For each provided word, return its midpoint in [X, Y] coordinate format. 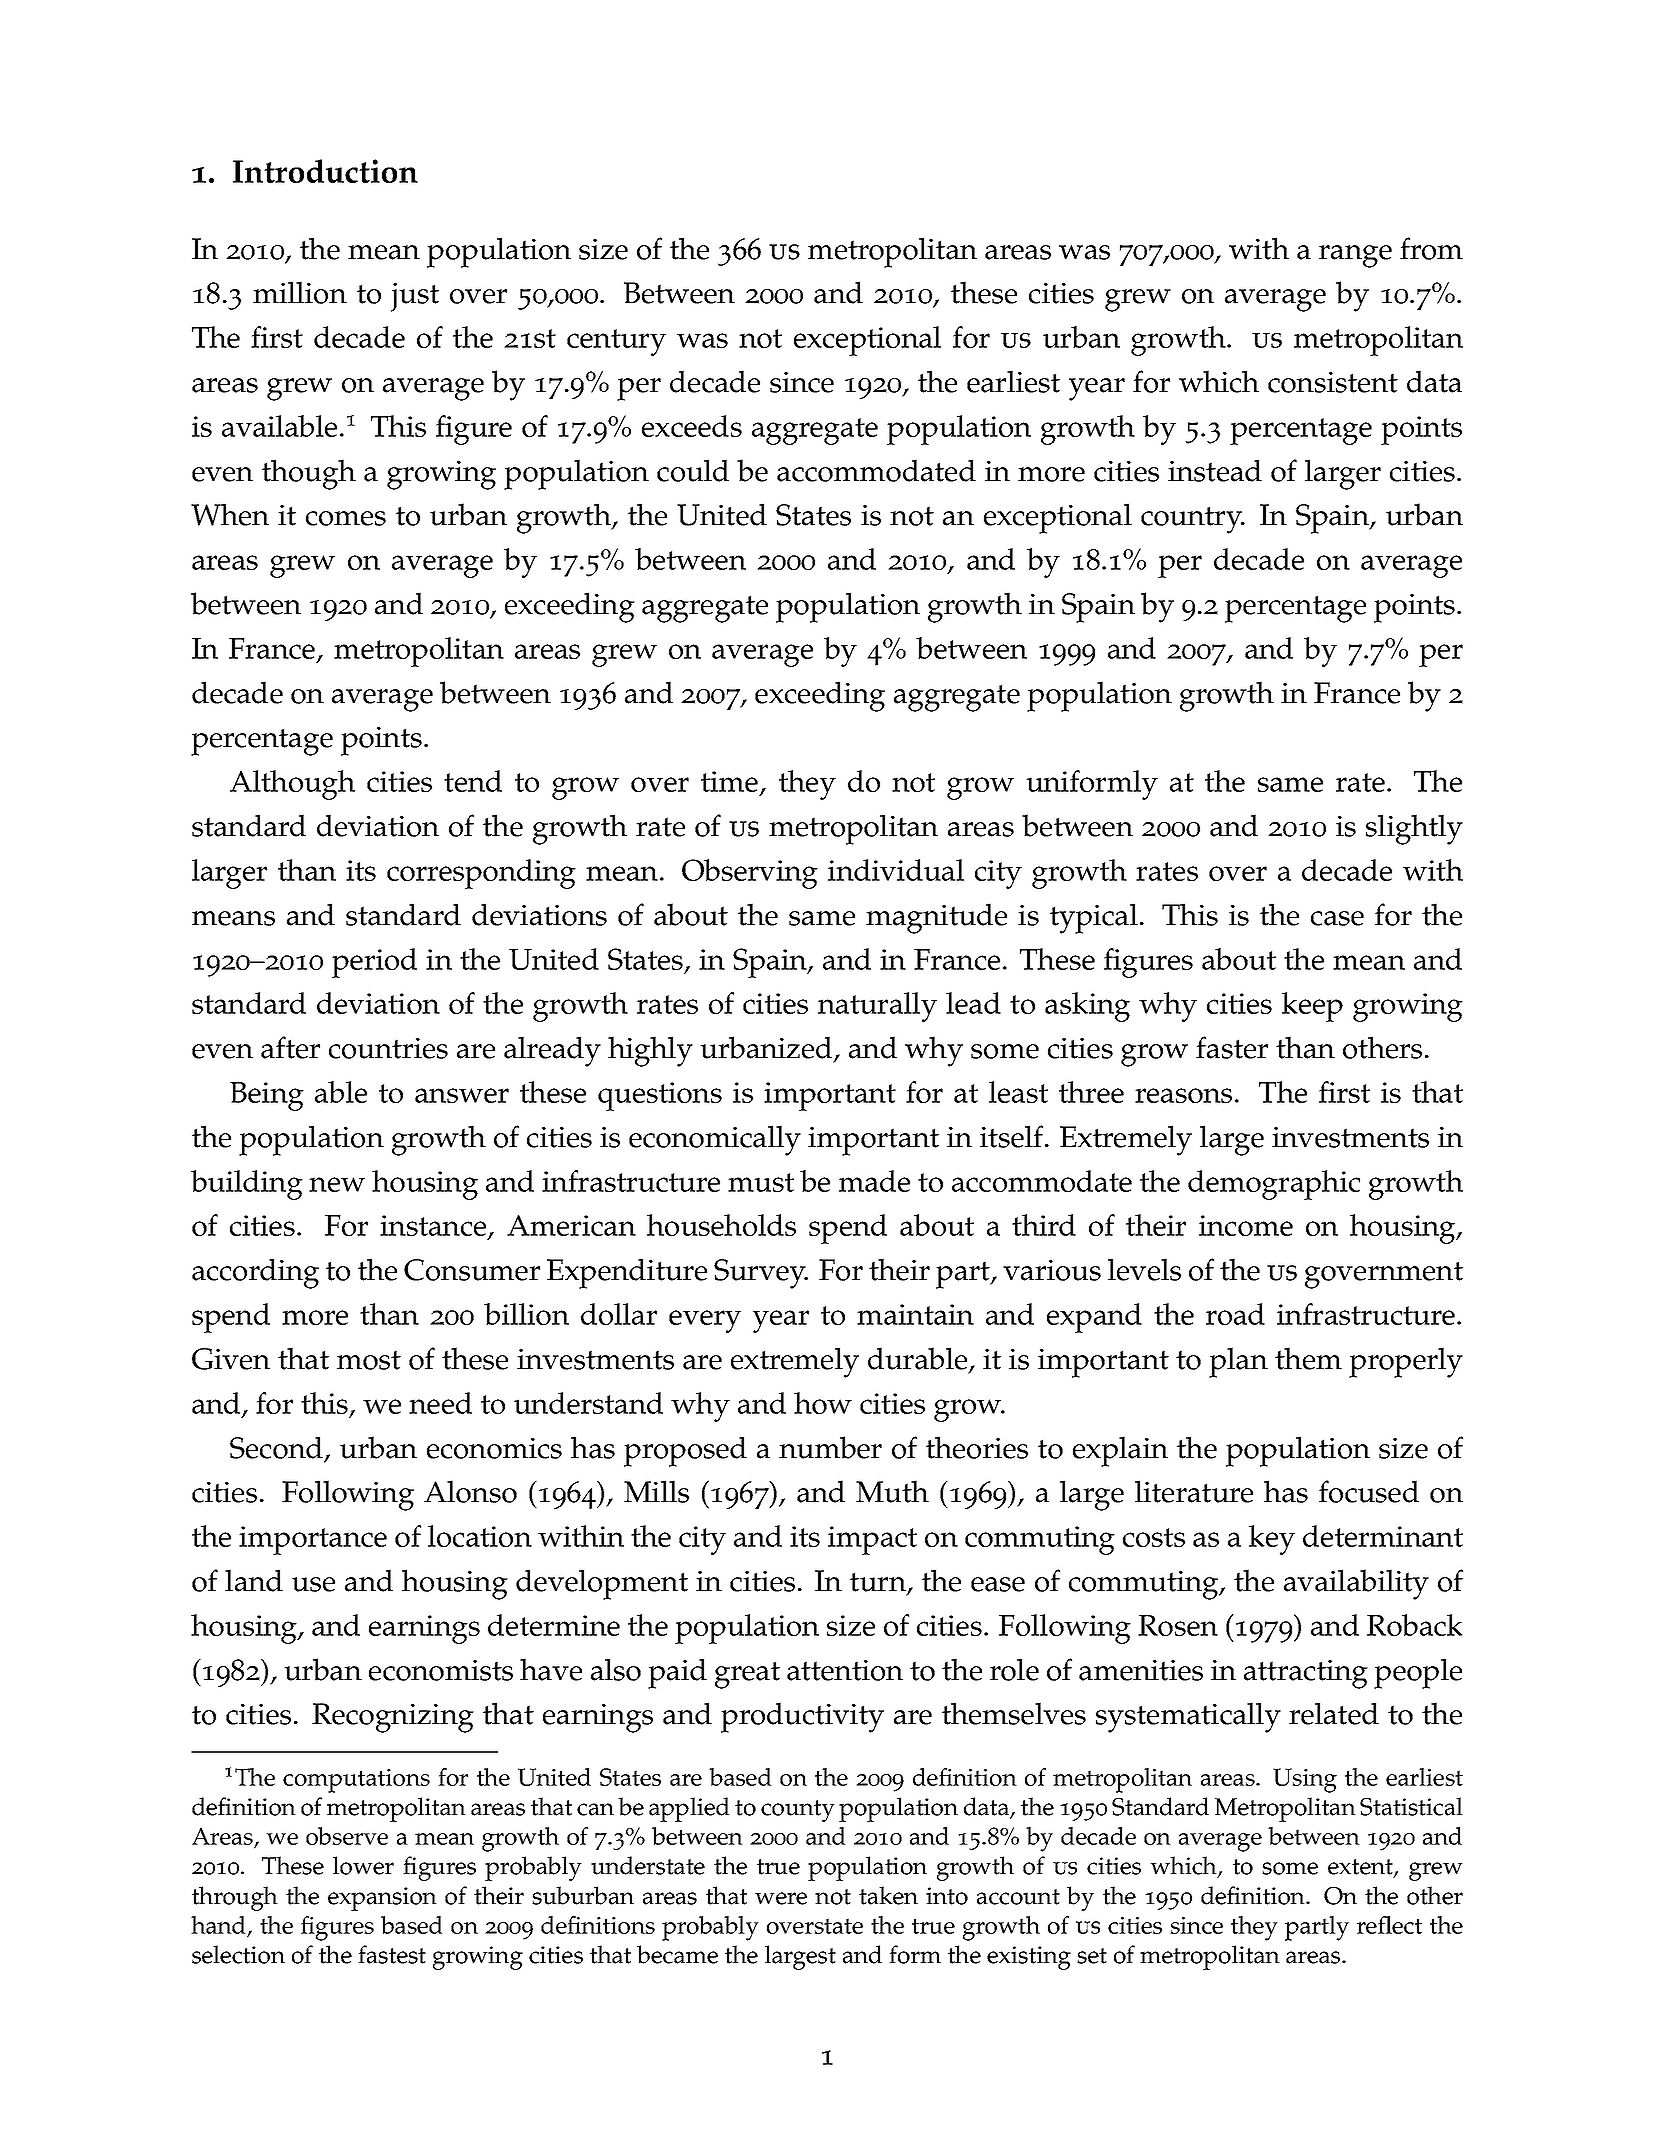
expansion [382, 1899]
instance [434, 1227]
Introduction [325, 171]
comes [346, 518]
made [874, 1181]
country [1193, 520]
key [1272, 1540]
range [1355, 256]
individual [896, 870]
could [693, 470]
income [1246, 1225]
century [616, 342]
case [1337, 918]
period [374, 963]
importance [313, 1540]
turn [879, 1583]
